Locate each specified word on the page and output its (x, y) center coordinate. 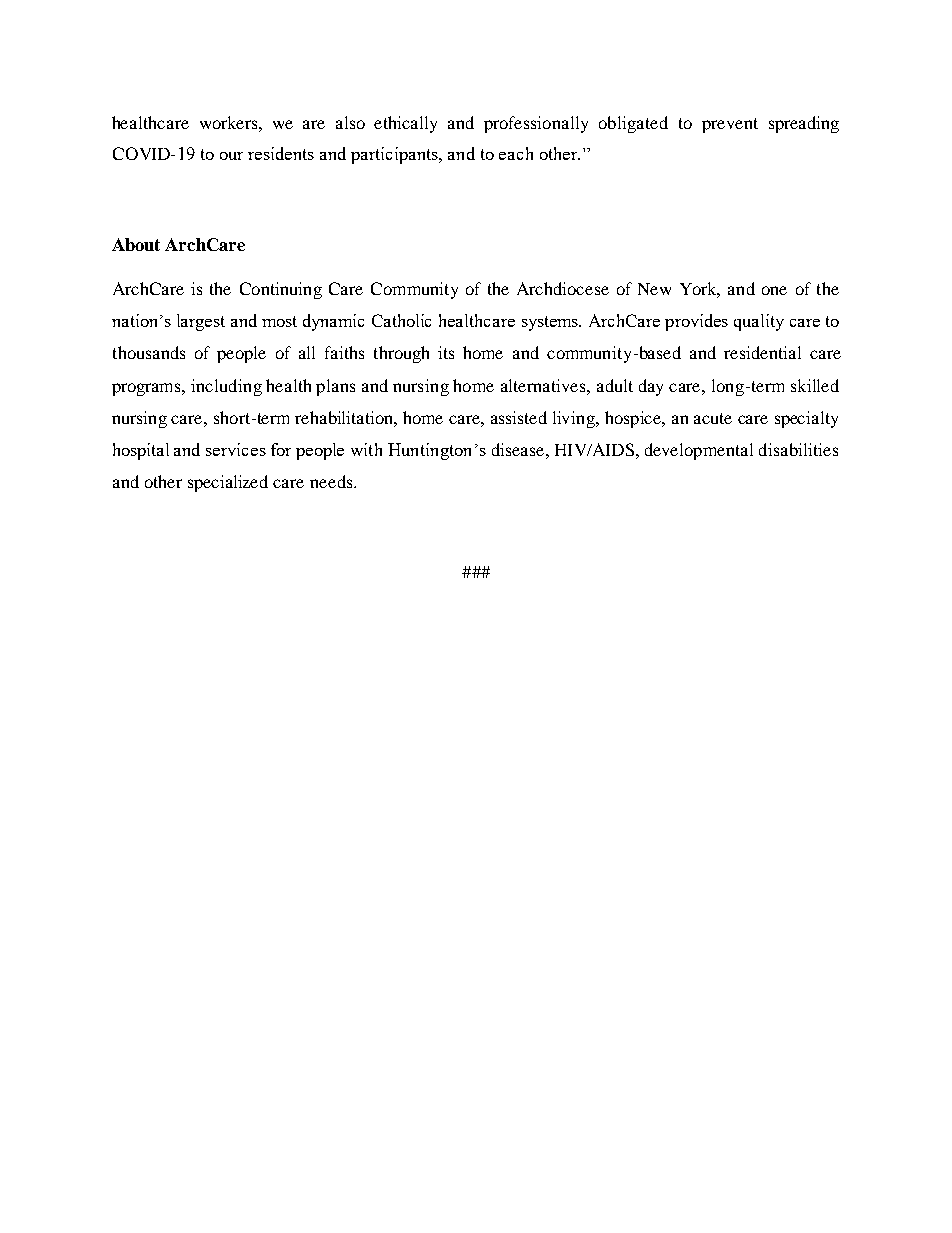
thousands (149, 352)
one (774, 290)
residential (762, 352)
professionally (536, 124)
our (231, 156)
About (136, 244)
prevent (730, 125)
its (446, 352)
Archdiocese (563, 288)
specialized (228, 483)
